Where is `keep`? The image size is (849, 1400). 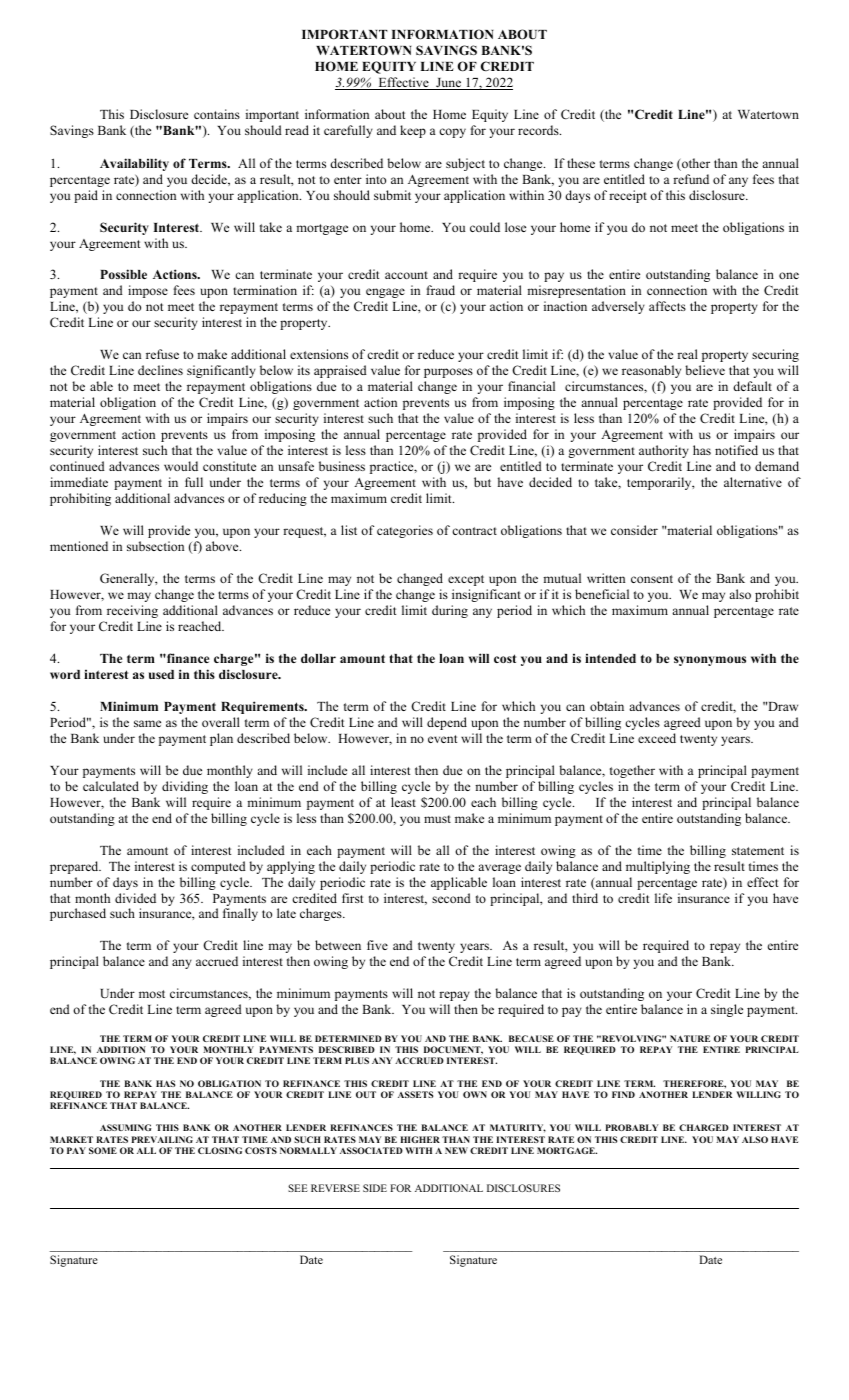 keep is located at coordinates (413, 131).
